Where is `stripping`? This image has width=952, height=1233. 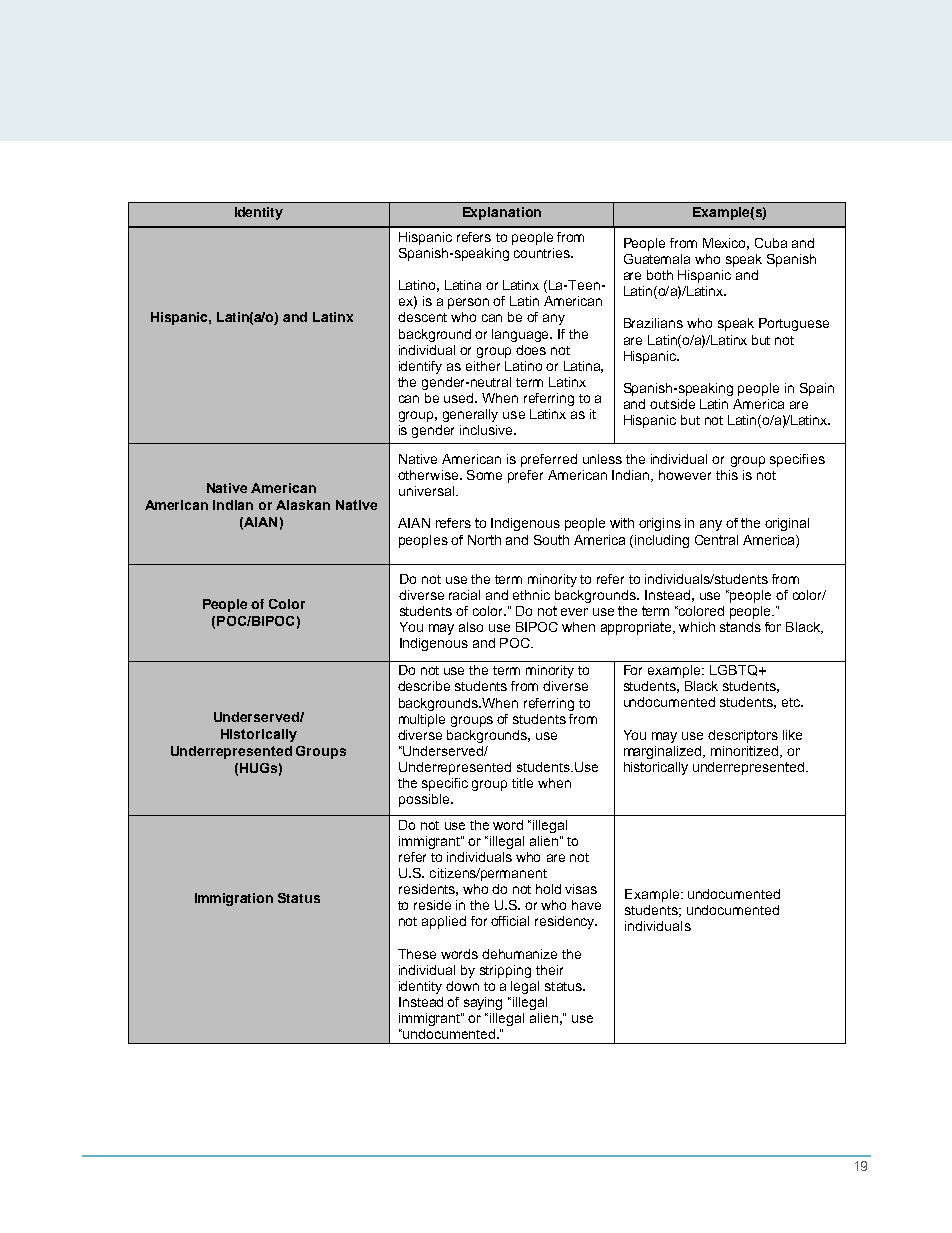
stripping is located at coordinates (505, 971).
